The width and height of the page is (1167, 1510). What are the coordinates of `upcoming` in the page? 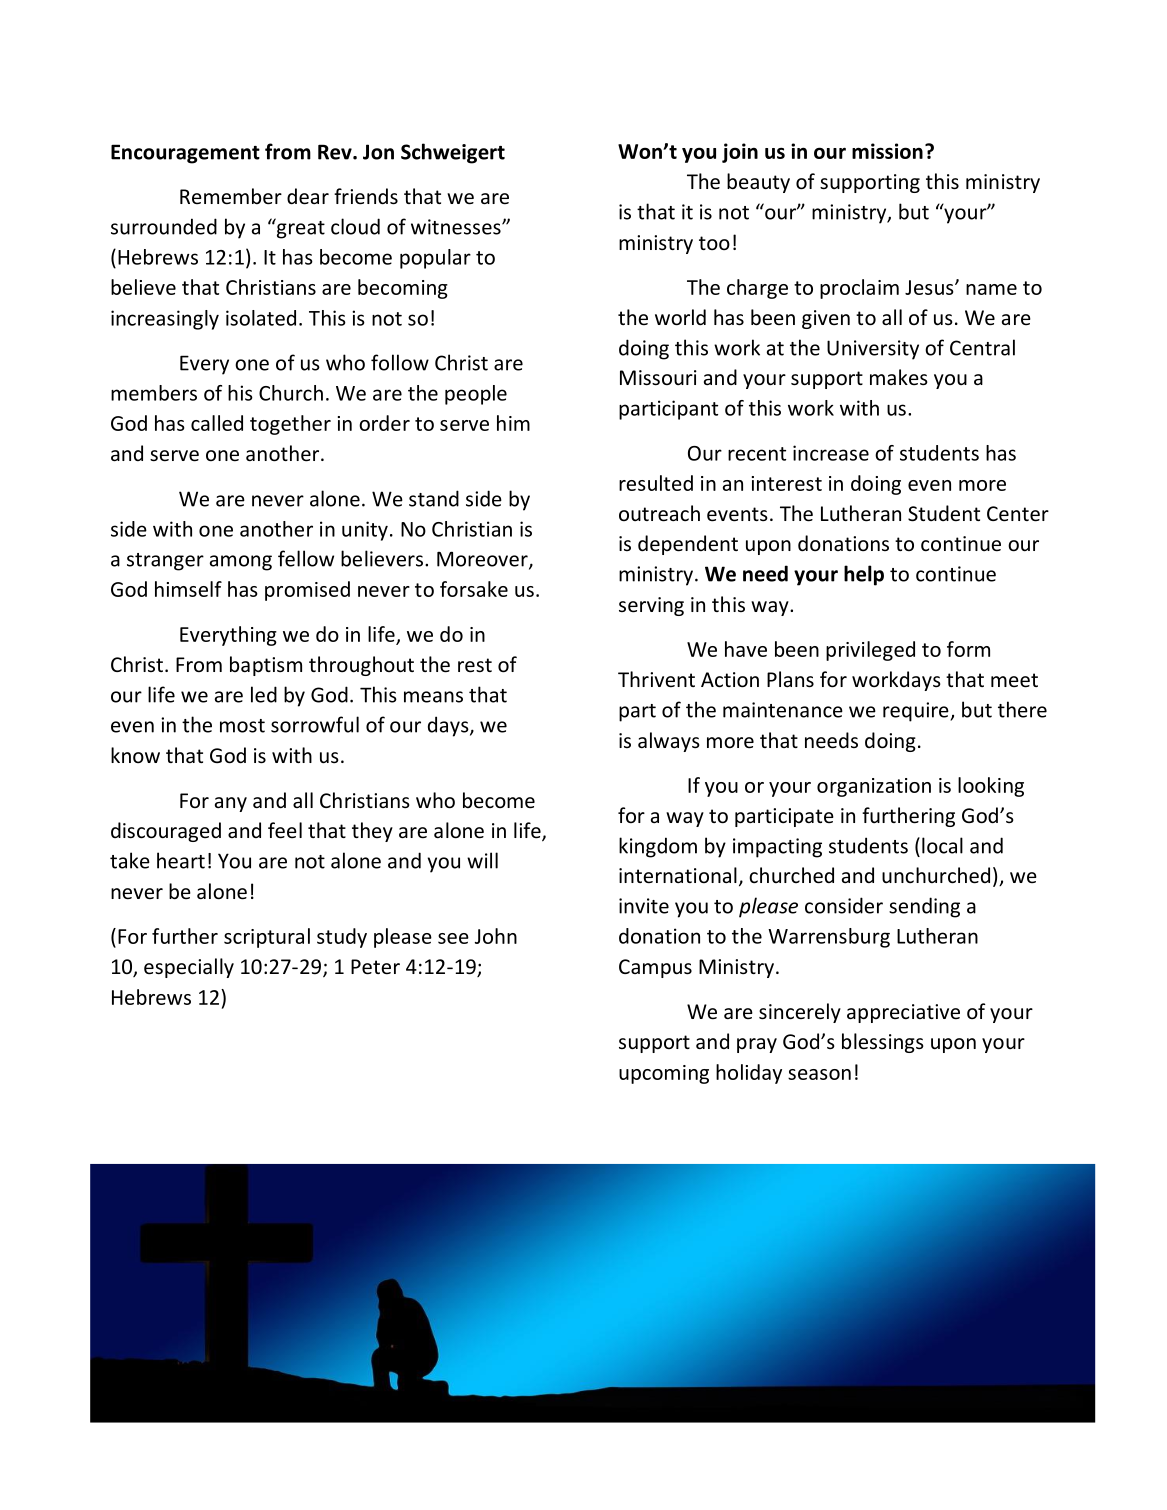 It's located at (664, 1074).
